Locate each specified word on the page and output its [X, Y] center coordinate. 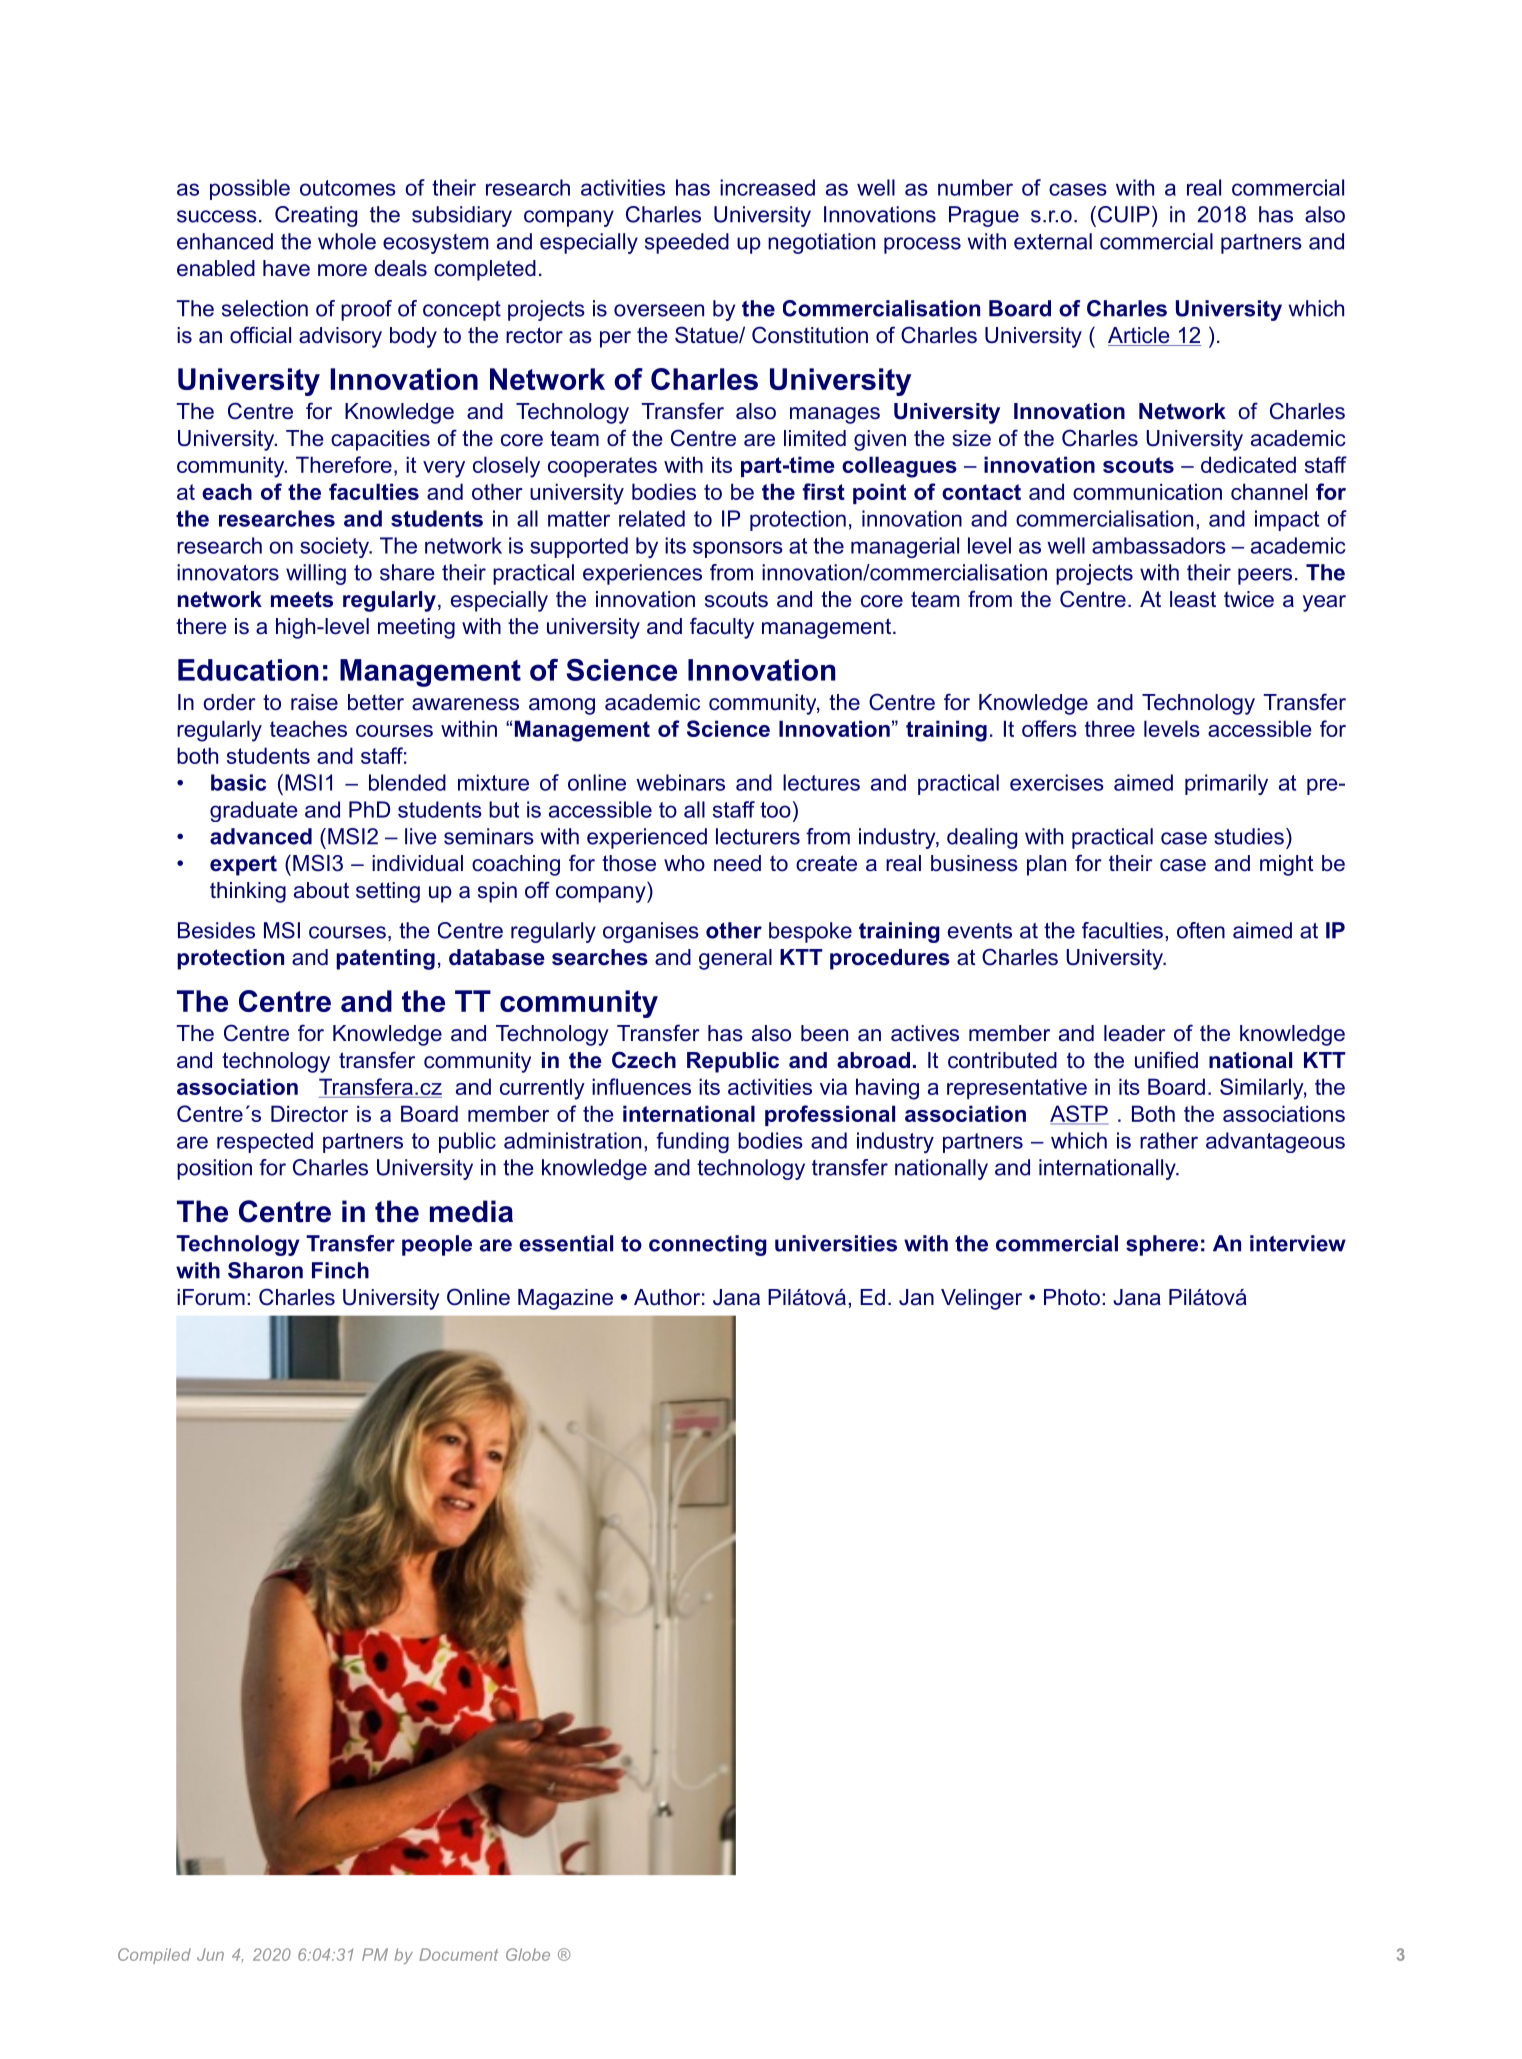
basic [238, 782]
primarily [1226, 784]
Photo [1072, 1297]
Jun [210, 1954]
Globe [528, 1954]
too [775, 810]
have [286, 268]
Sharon [265, 1270]
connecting [708, 1245]
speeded [687, 243]
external [1053, 241]
